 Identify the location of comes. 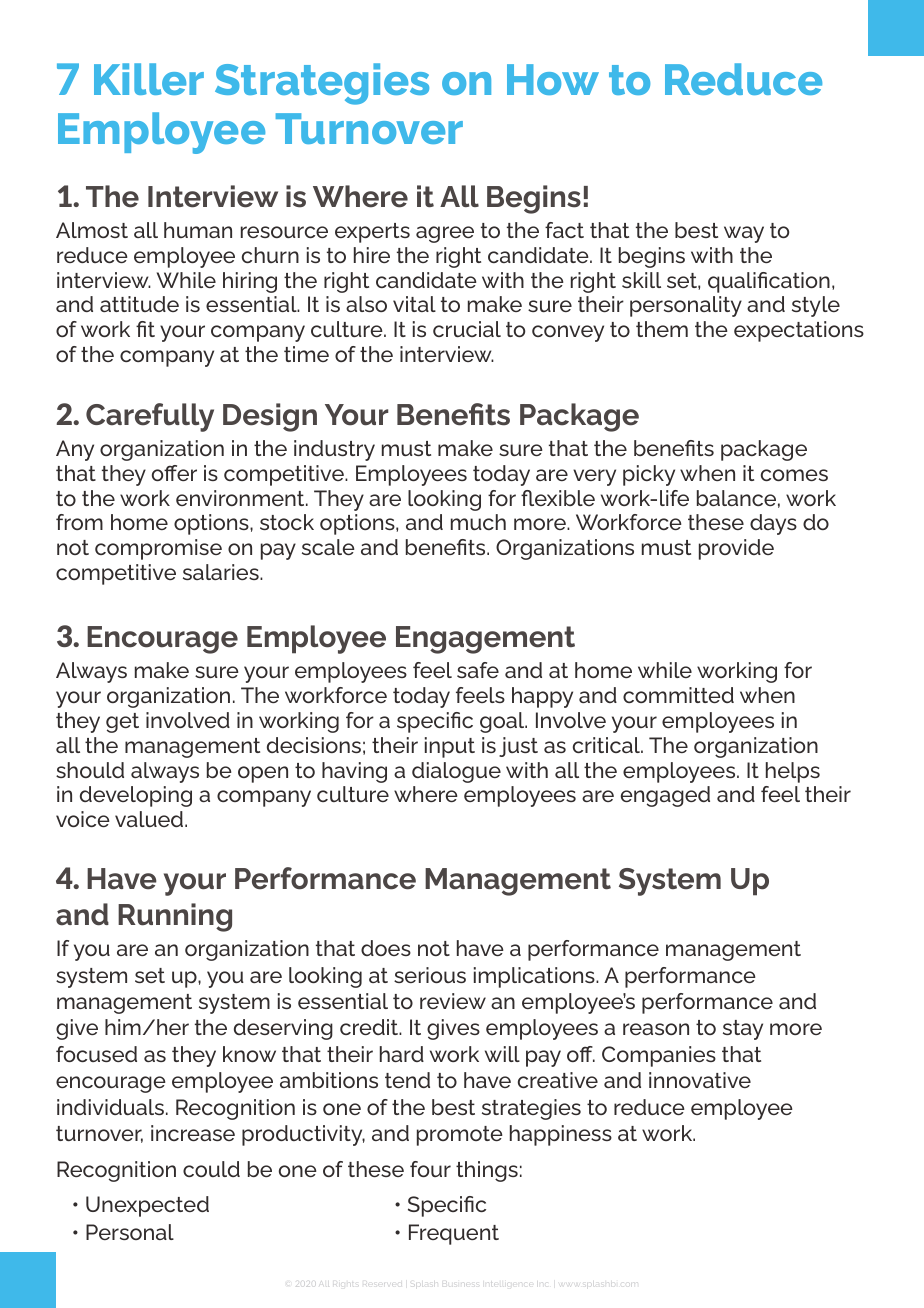
(794, 475).
